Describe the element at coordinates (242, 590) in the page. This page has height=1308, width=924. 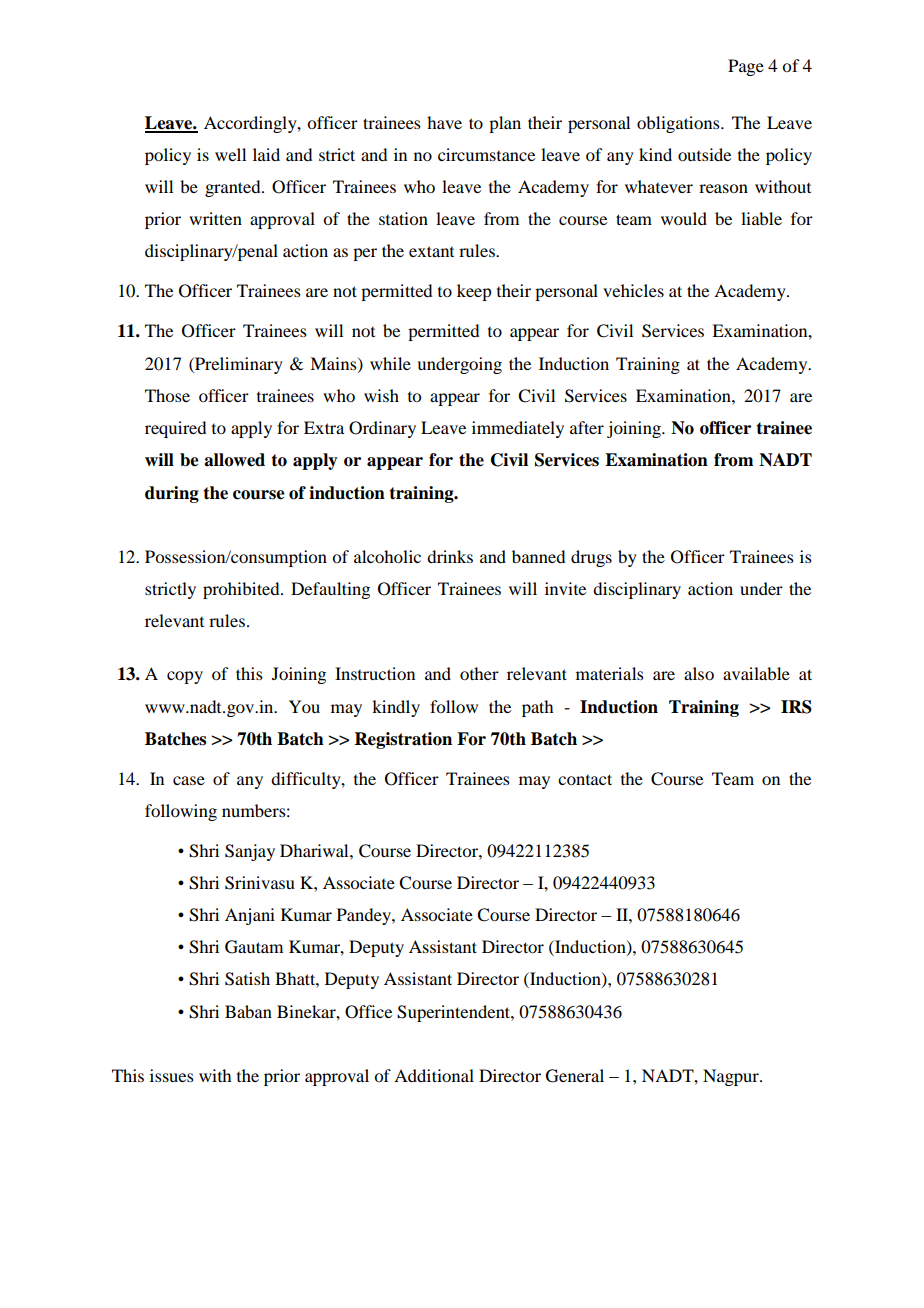
I see `prohibited` at that location.
